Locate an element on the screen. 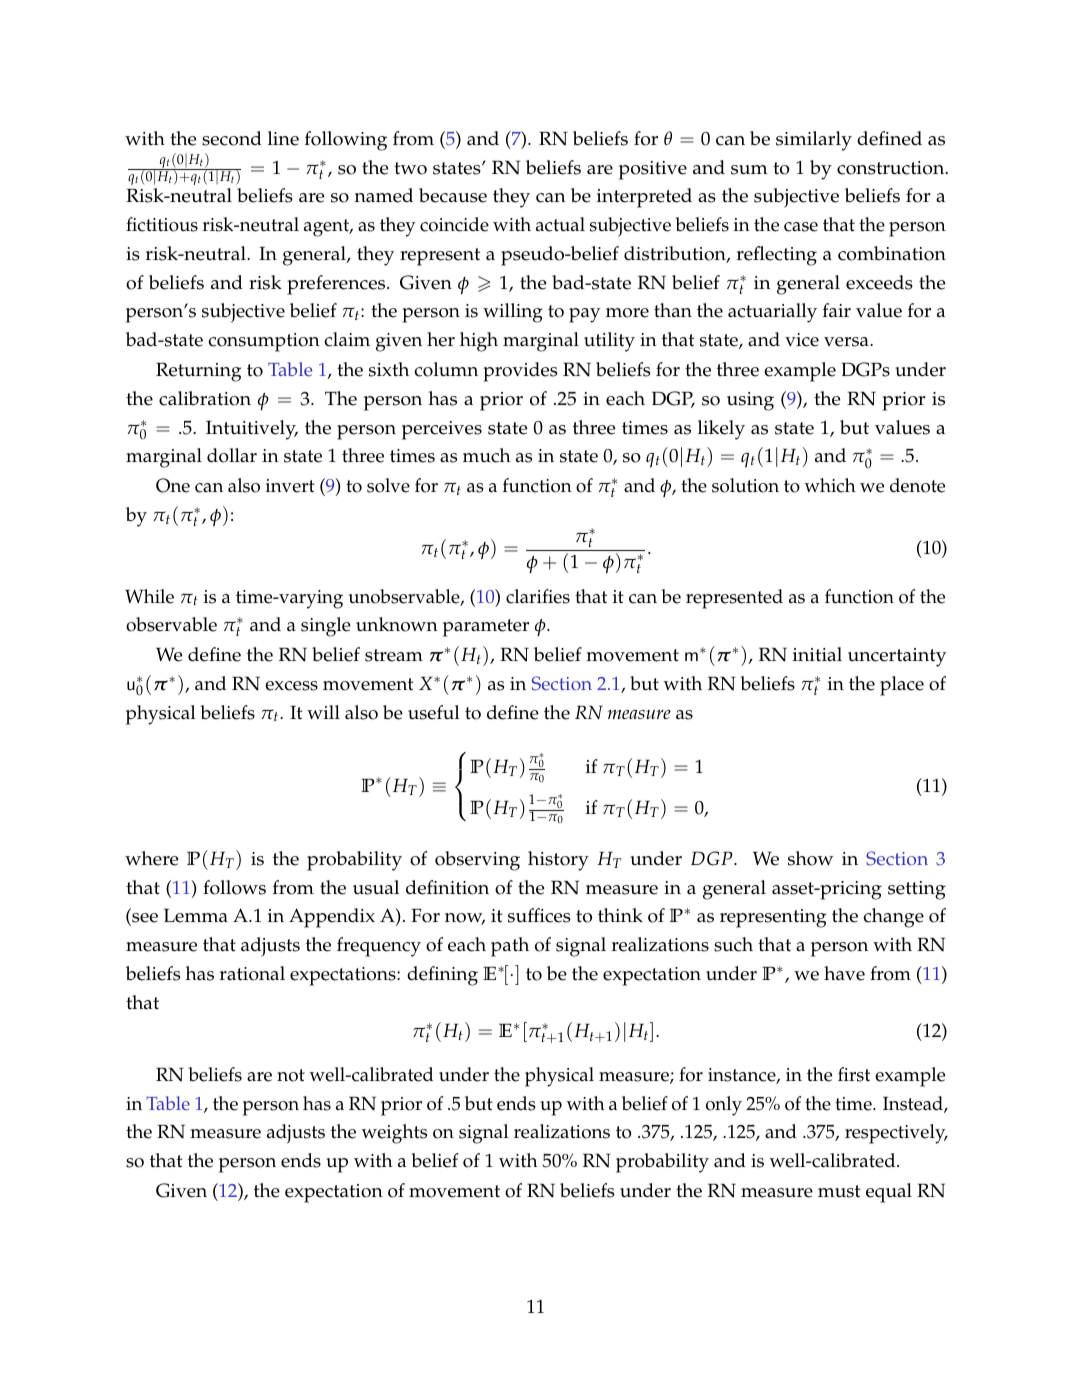 Image resolution: width=1072 pixels, height=1387 pixels. follows is located at coordinates (234, 887).
